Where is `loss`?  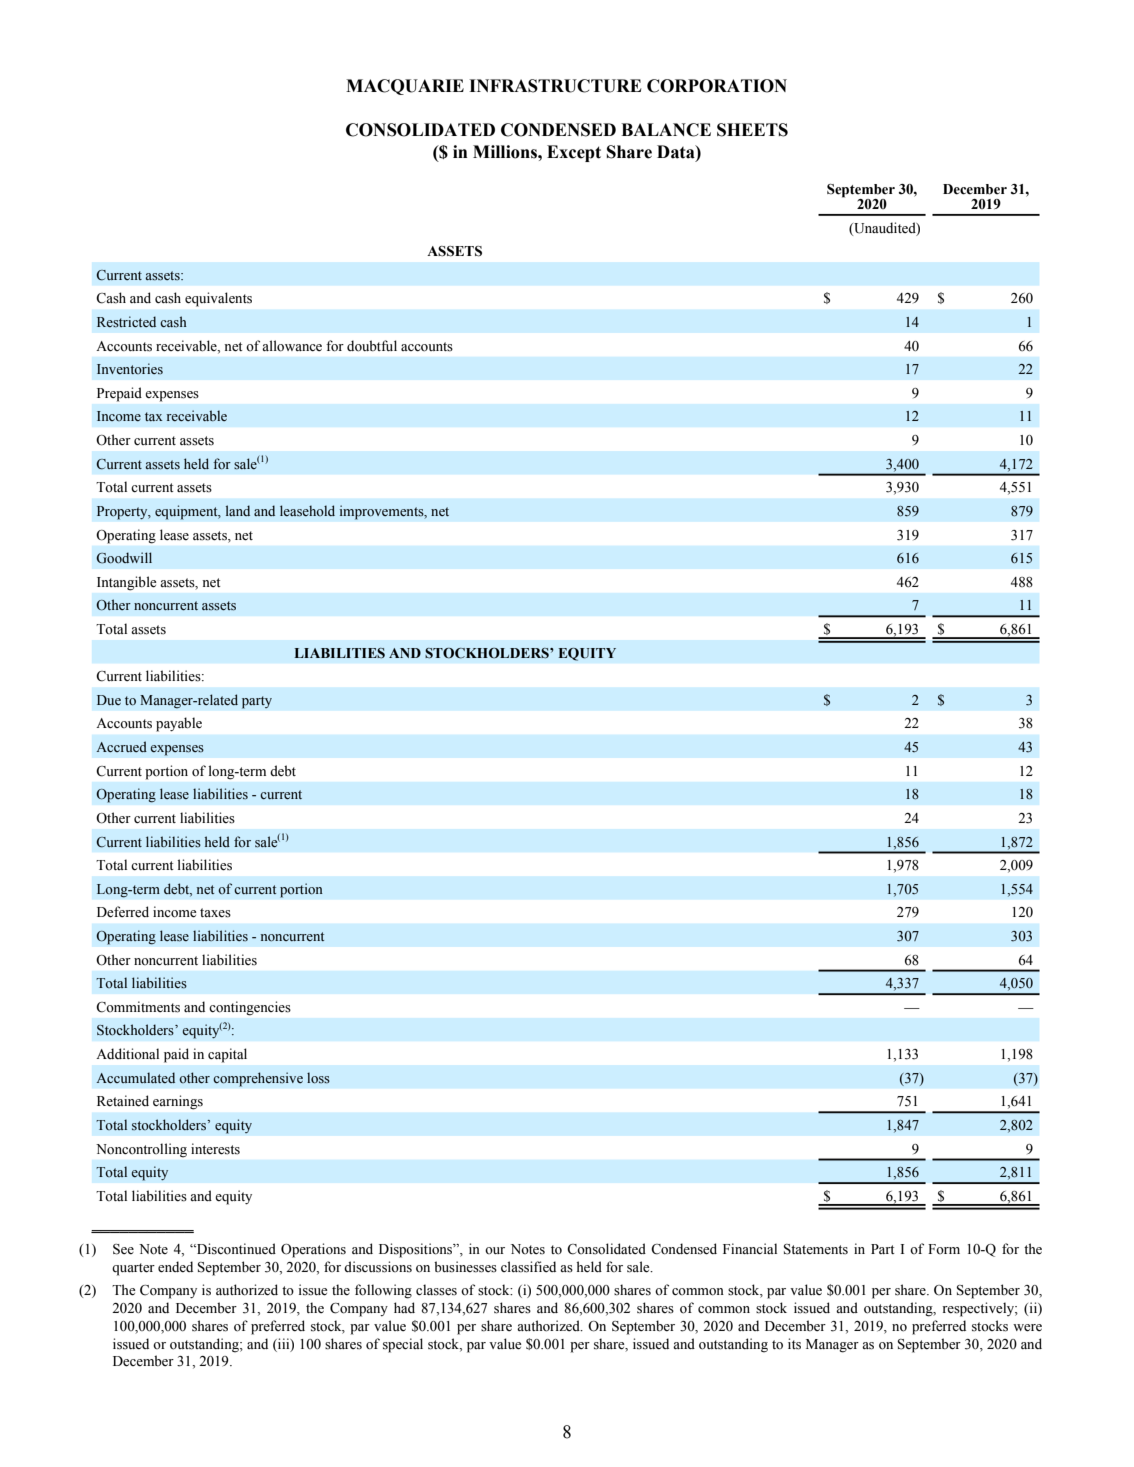
loss is located at coordinates (318, 1078).
